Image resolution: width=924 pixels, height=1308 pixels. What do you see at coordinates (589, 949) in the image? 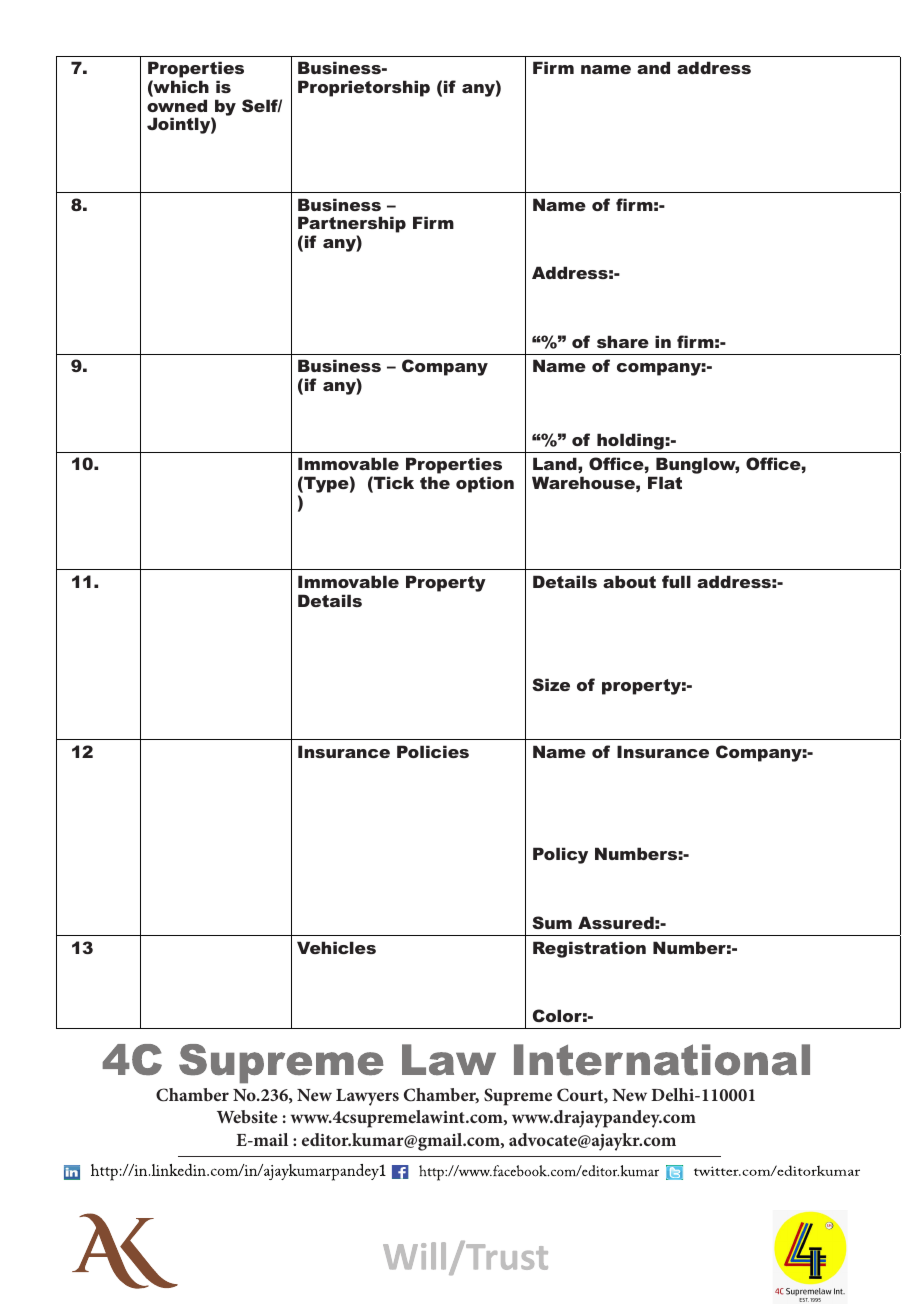
I see `Registration` at bounding box center [589, 949].
